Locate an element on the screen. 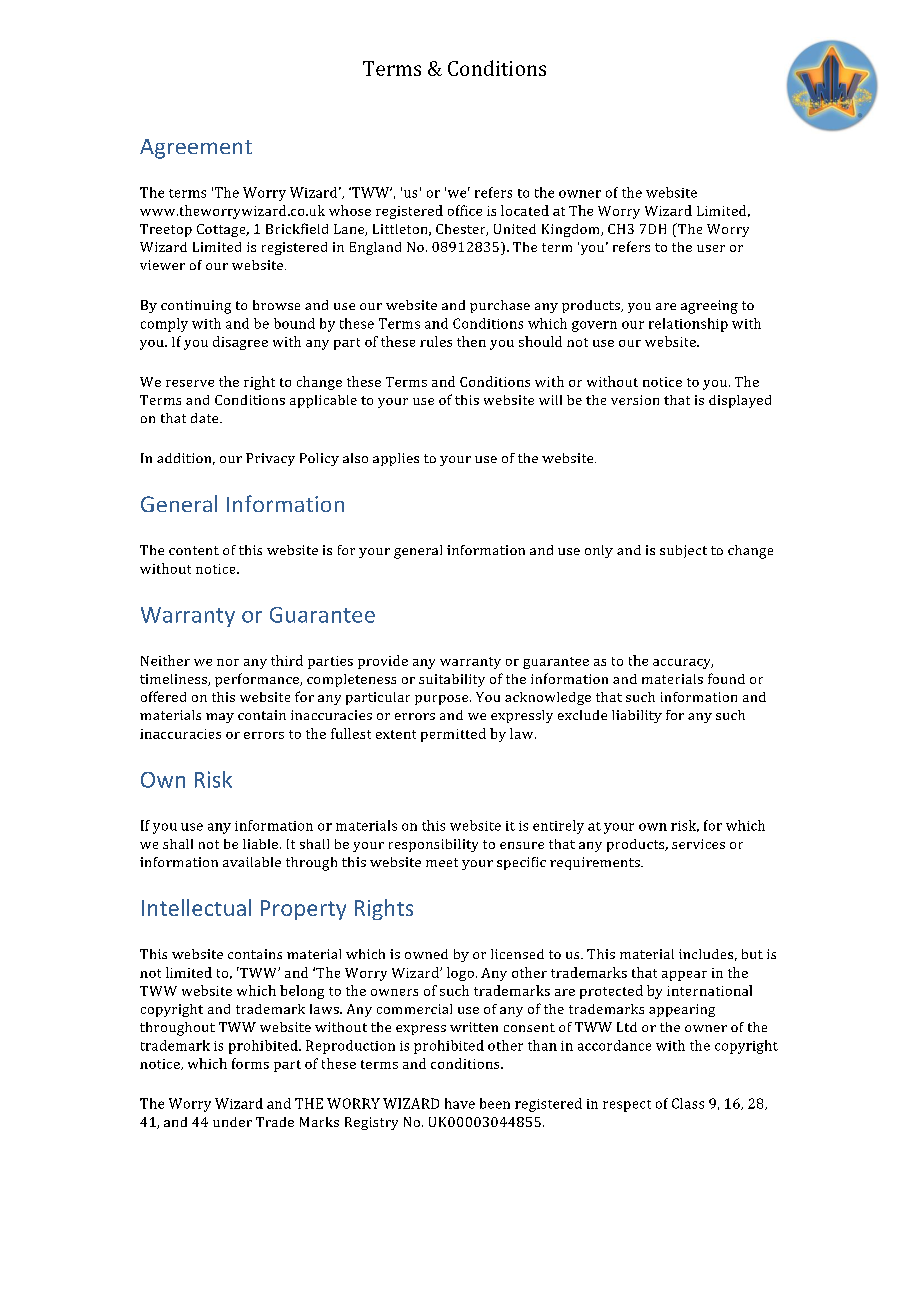 This screenshot has width=924, height=1309. have is located at coordinates (460, 1103).
